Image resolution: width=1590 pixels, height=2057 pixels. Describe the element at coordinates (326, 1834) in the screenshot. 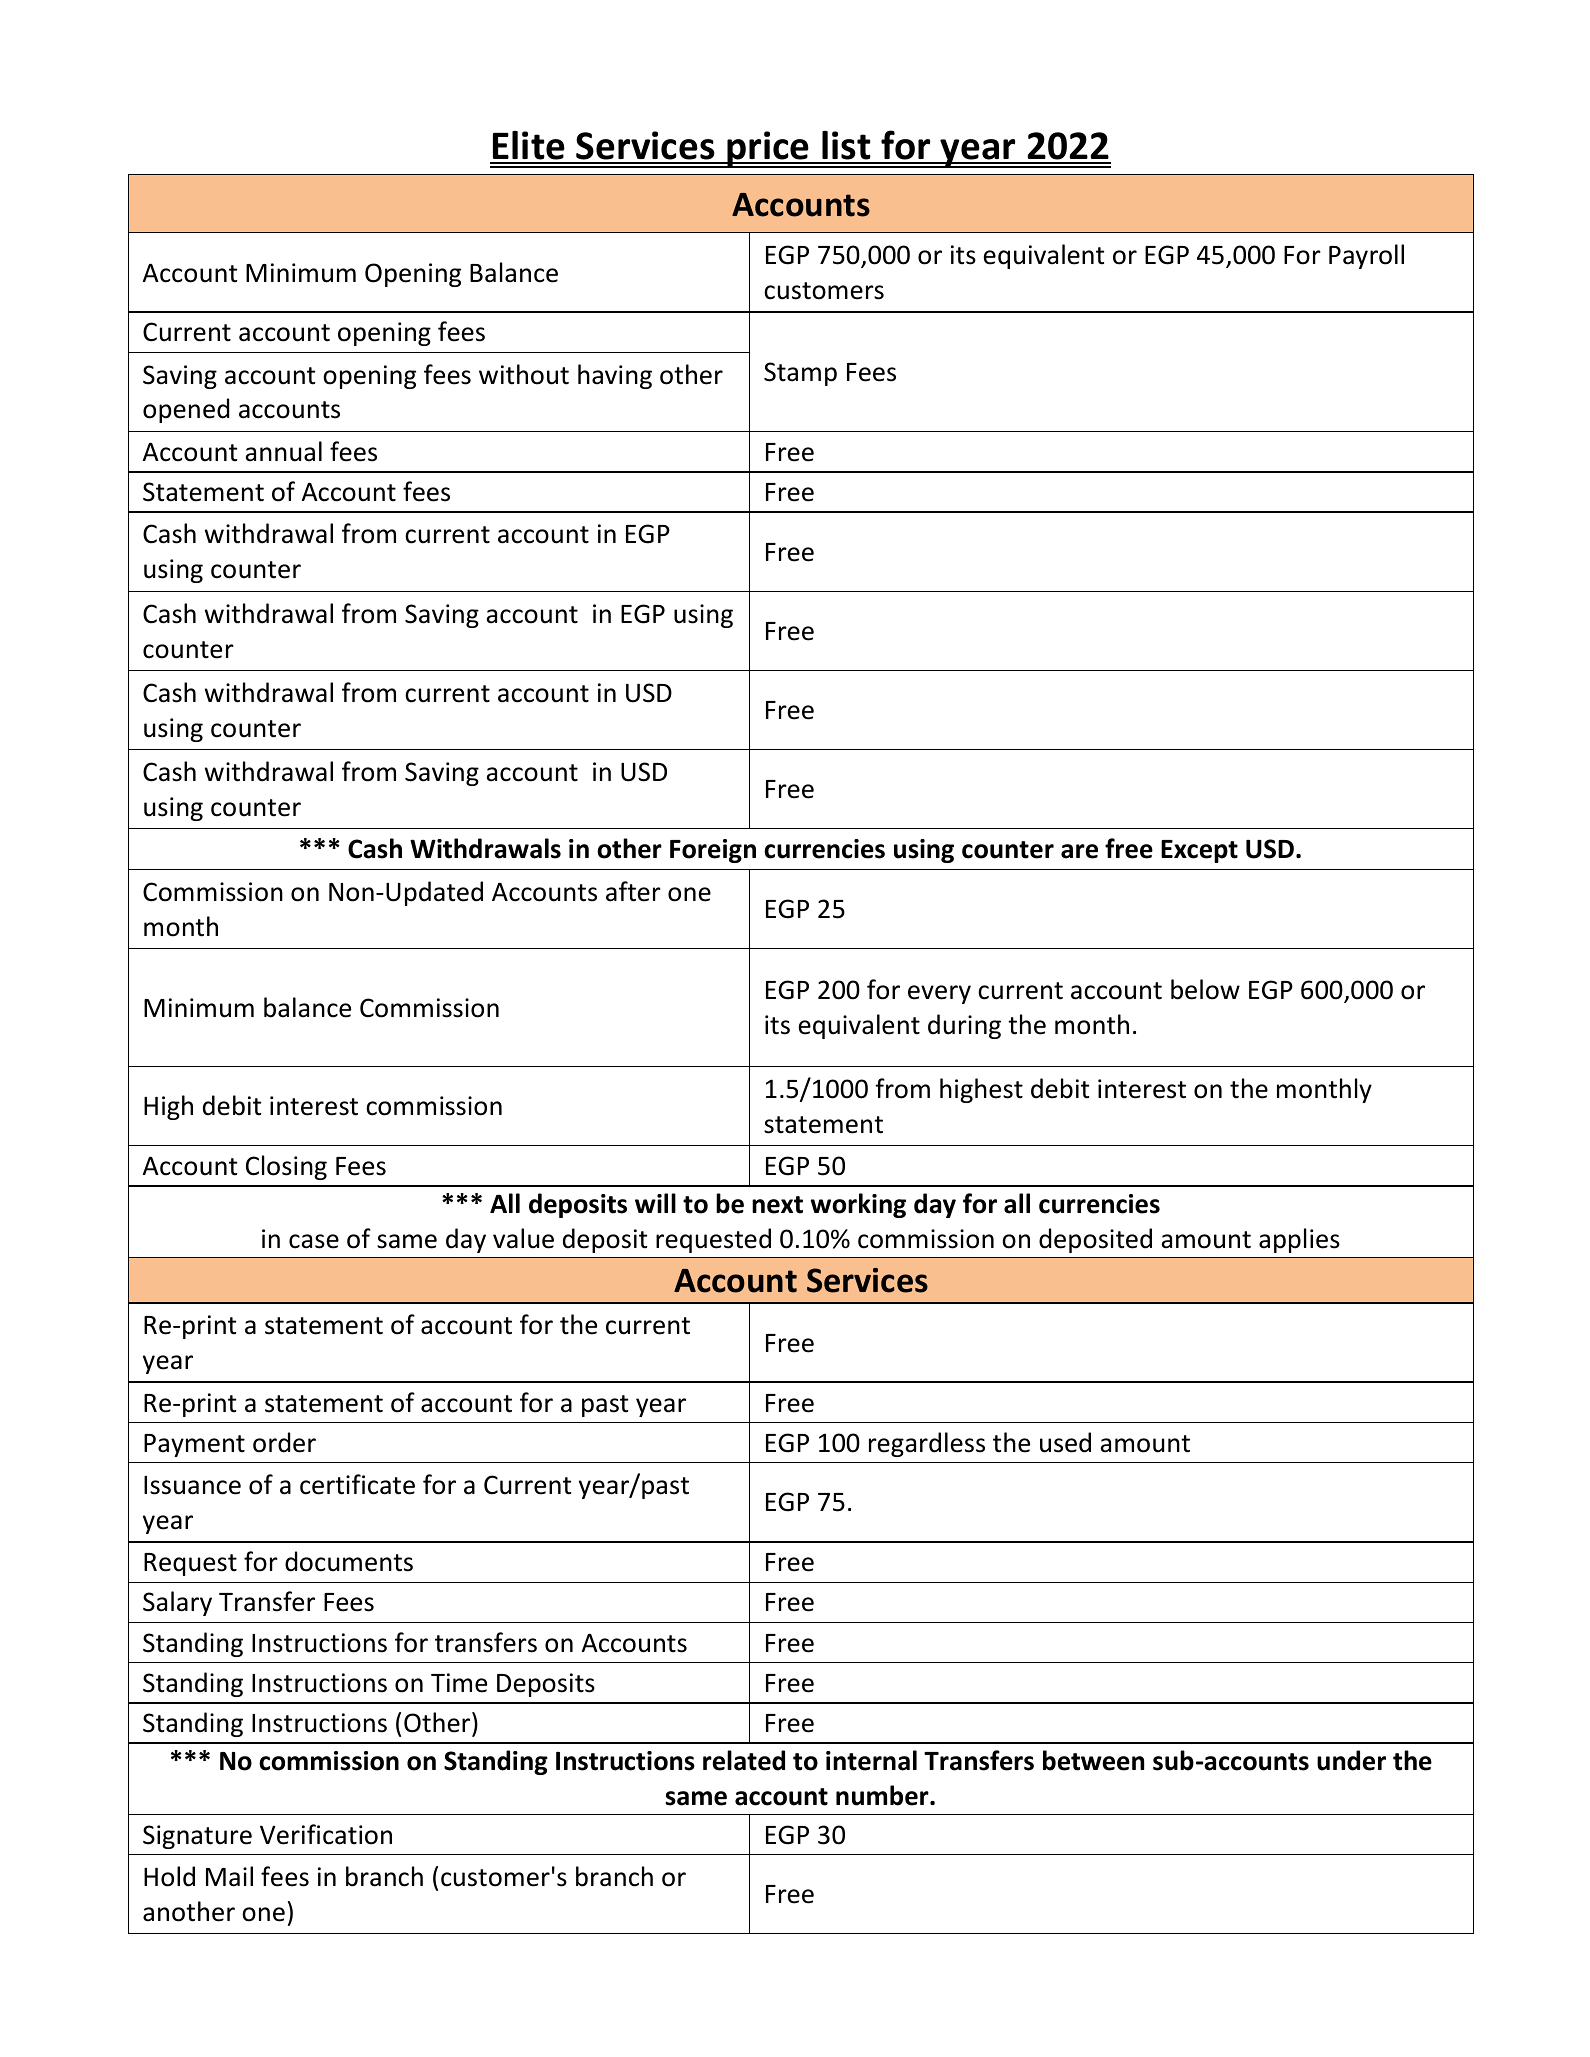

I see `Verification` at that location.
